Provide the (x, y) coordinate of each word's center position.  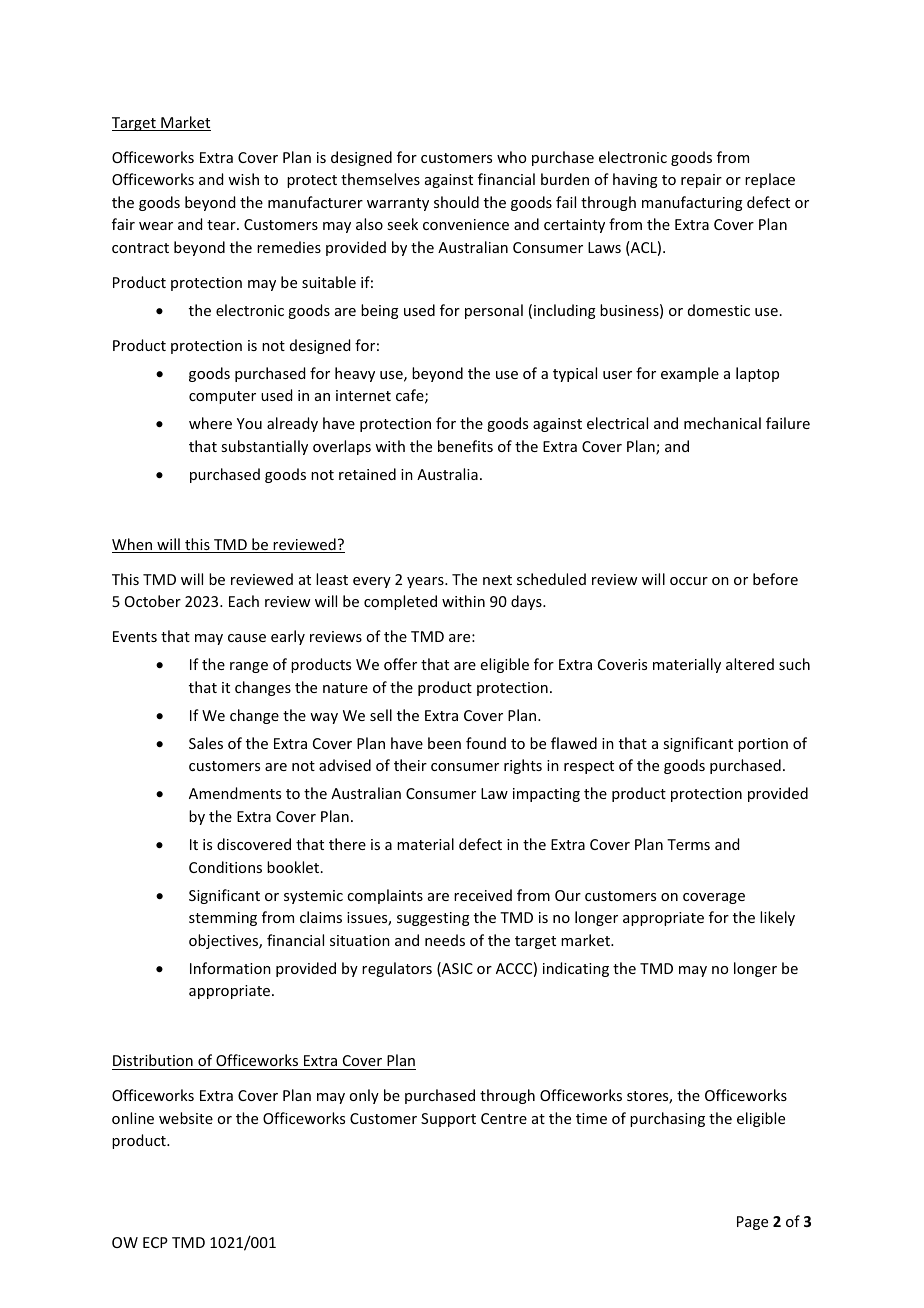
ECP (155, 1242)
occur (689, 581)
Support (448, 1120)
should (456, 202)
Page (752, 1223)
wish (243, 179)
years (426, 582)
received (483, 895)
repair (701, 181)
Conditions (225, 867)
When (133, 545)
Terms (688, 844)
